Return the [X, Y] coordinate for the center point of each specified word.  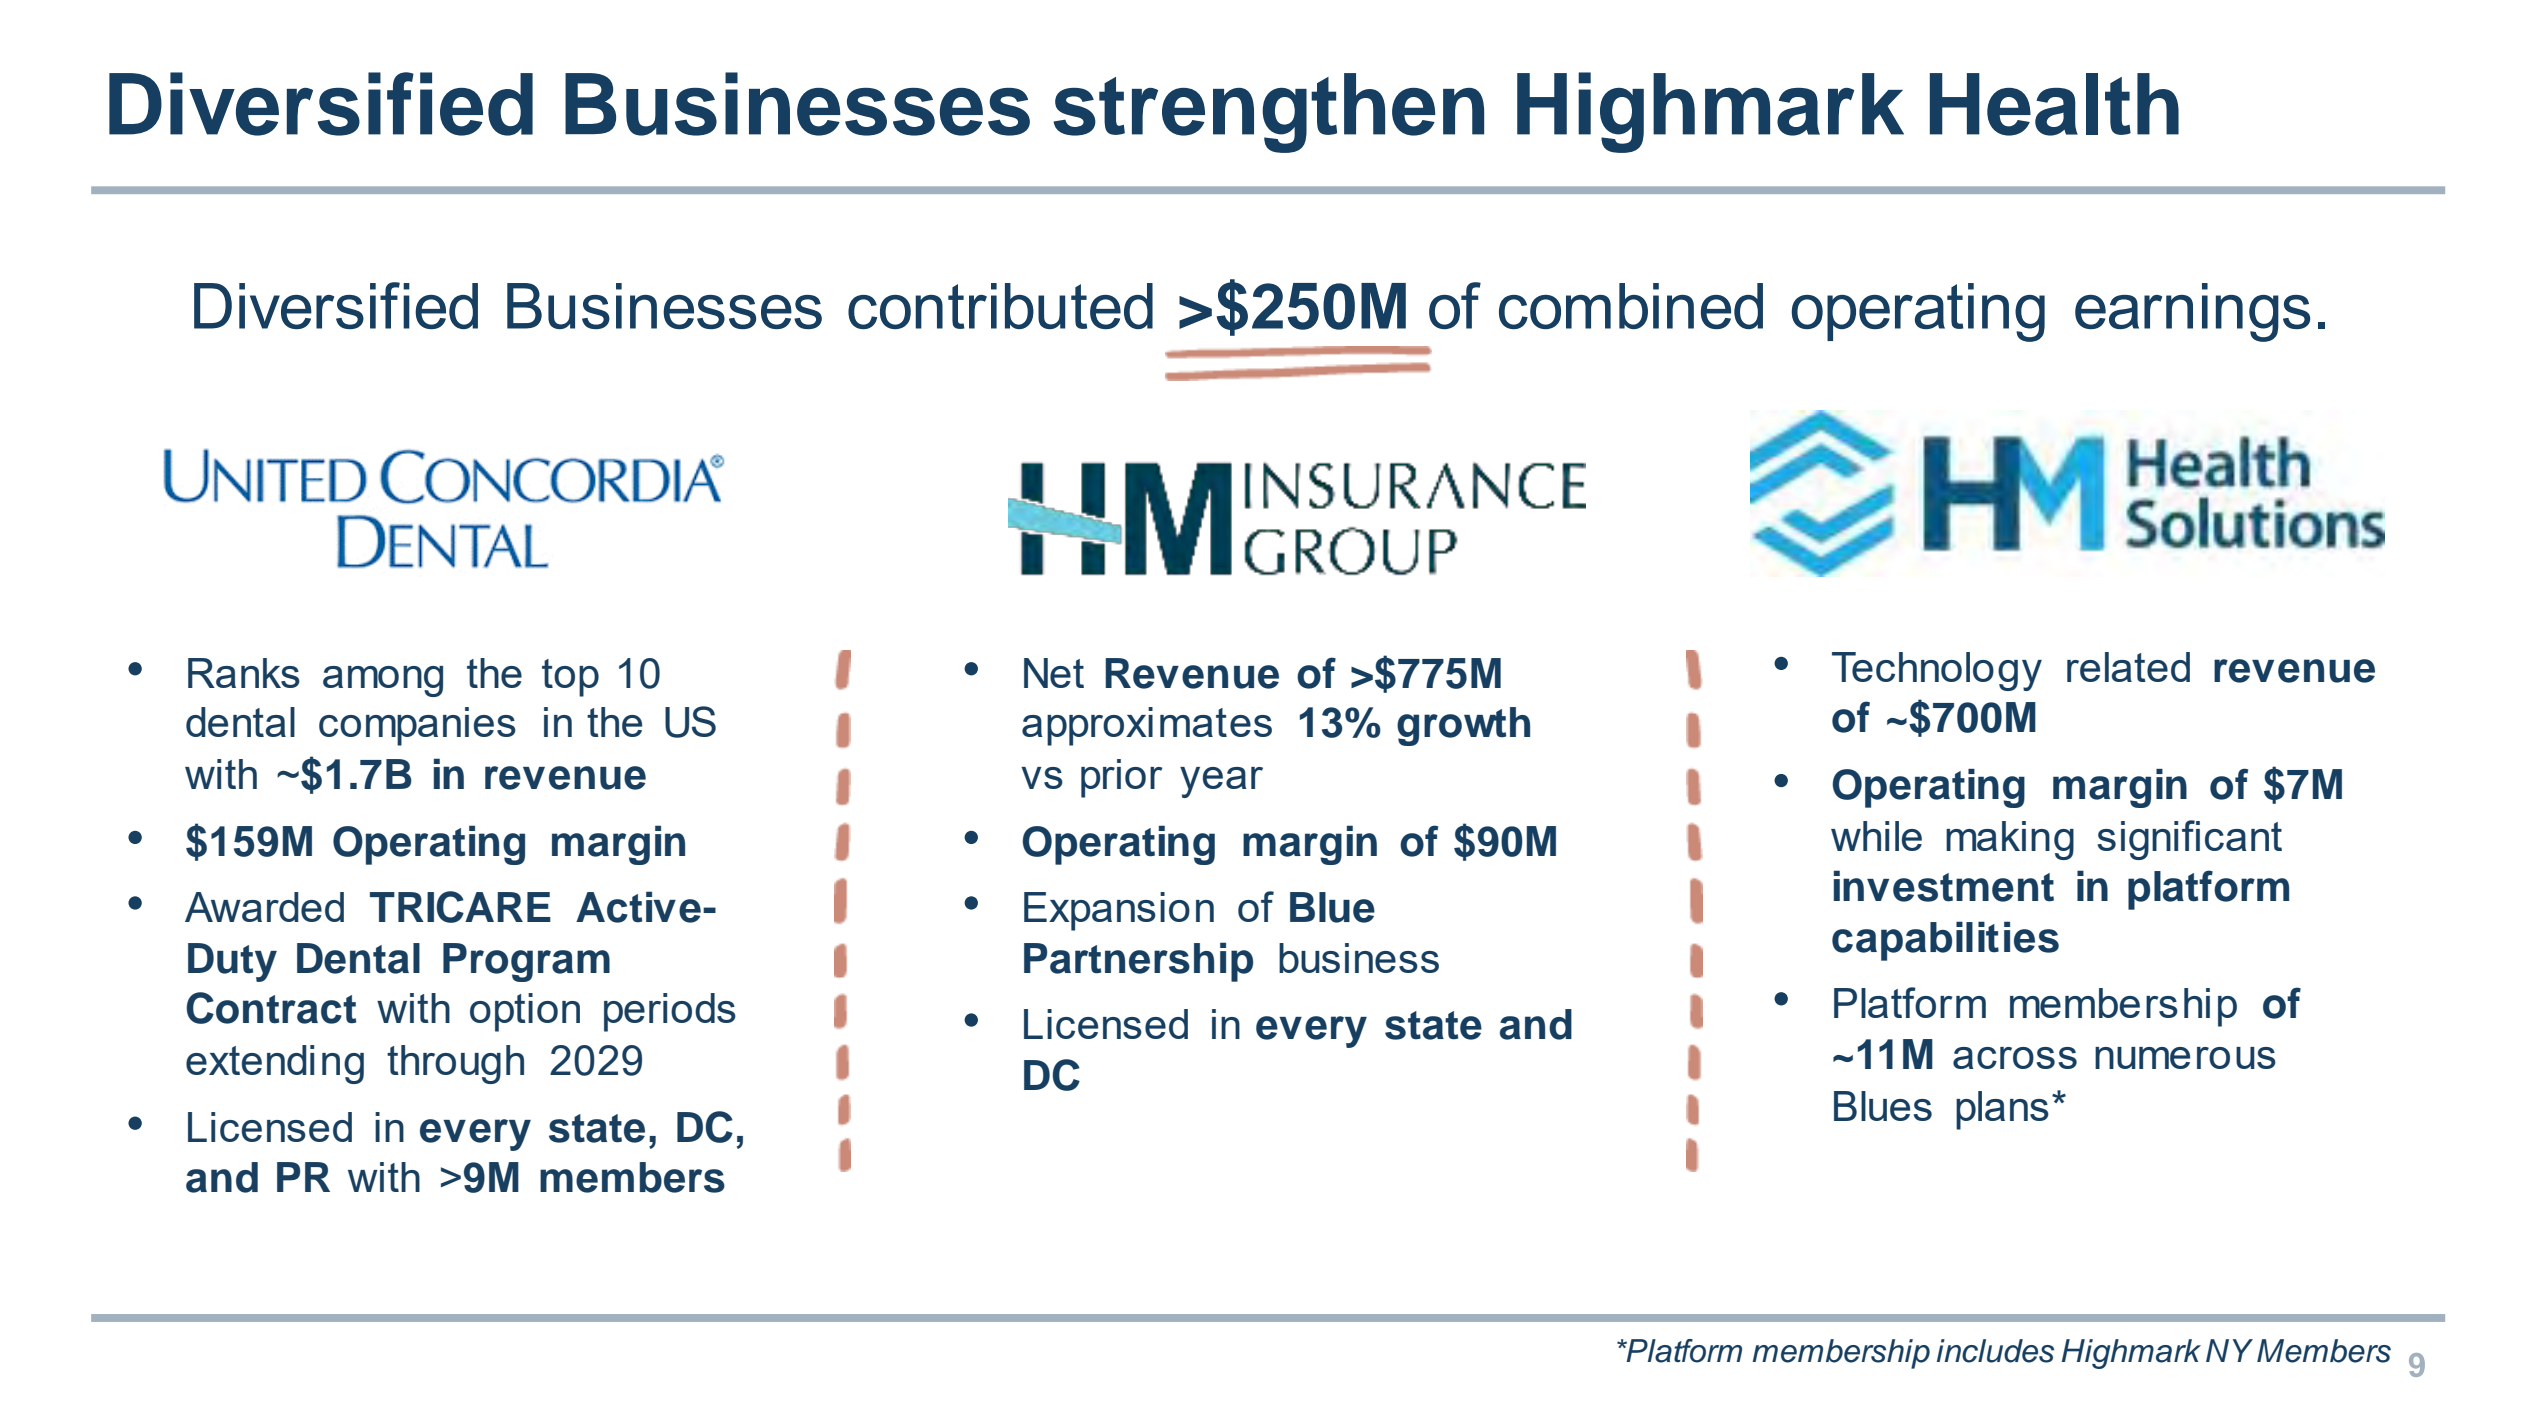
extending [275, 1064]
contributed [1000, 306]
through [455, 1064]
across [2015, 1058]
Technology [1937, 671]
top [570, 678]
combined [1631, 306]
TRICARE [460, 907]
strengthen [1268, 113]
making [2010, 840]
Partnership [1138, 962]
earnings [2192, 312]
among [383, 681]
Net [1054, 673]
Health [2054, 104]
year [1221, 782]
